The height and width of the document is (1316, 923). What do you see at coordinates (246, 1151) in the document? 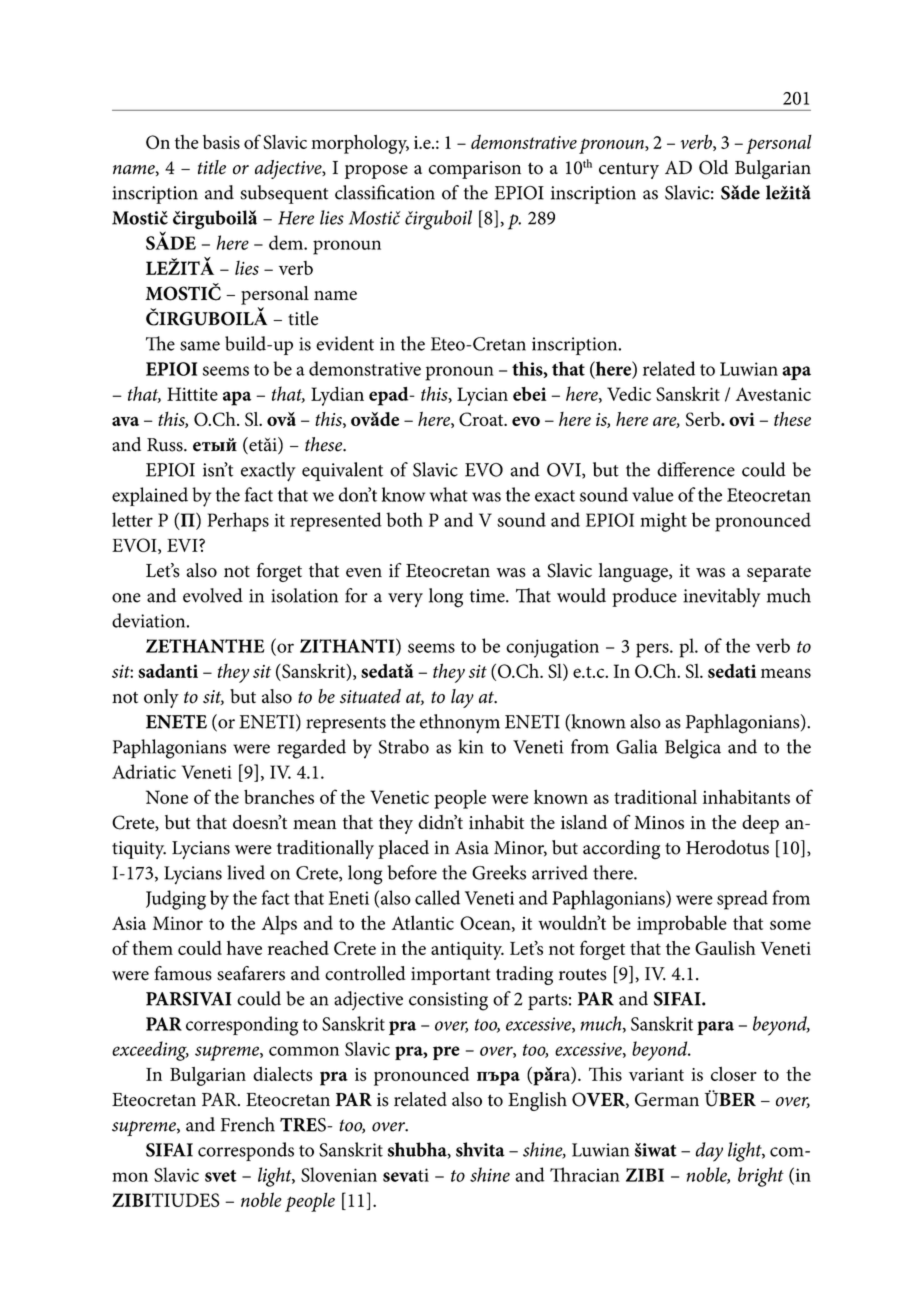
I see `corresponds` at bounding box center [246, 1151].
